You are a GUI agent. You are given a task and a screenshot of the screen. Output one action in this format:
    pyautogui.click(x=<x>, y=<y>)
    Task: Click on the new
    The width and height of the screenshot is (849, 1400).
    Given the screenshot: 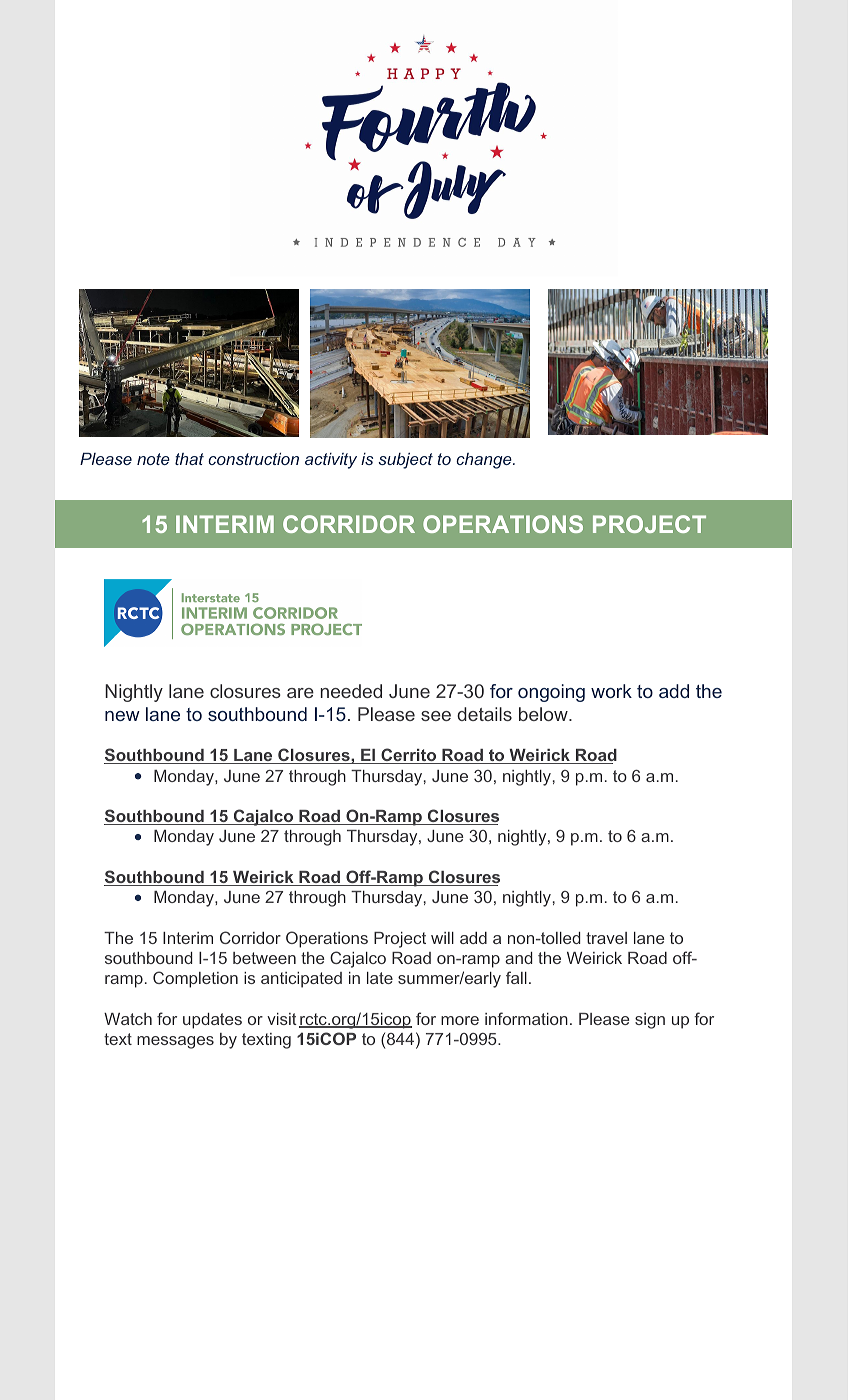 What is the action you would take?
    pyautogui.click(x=122, y=716)
